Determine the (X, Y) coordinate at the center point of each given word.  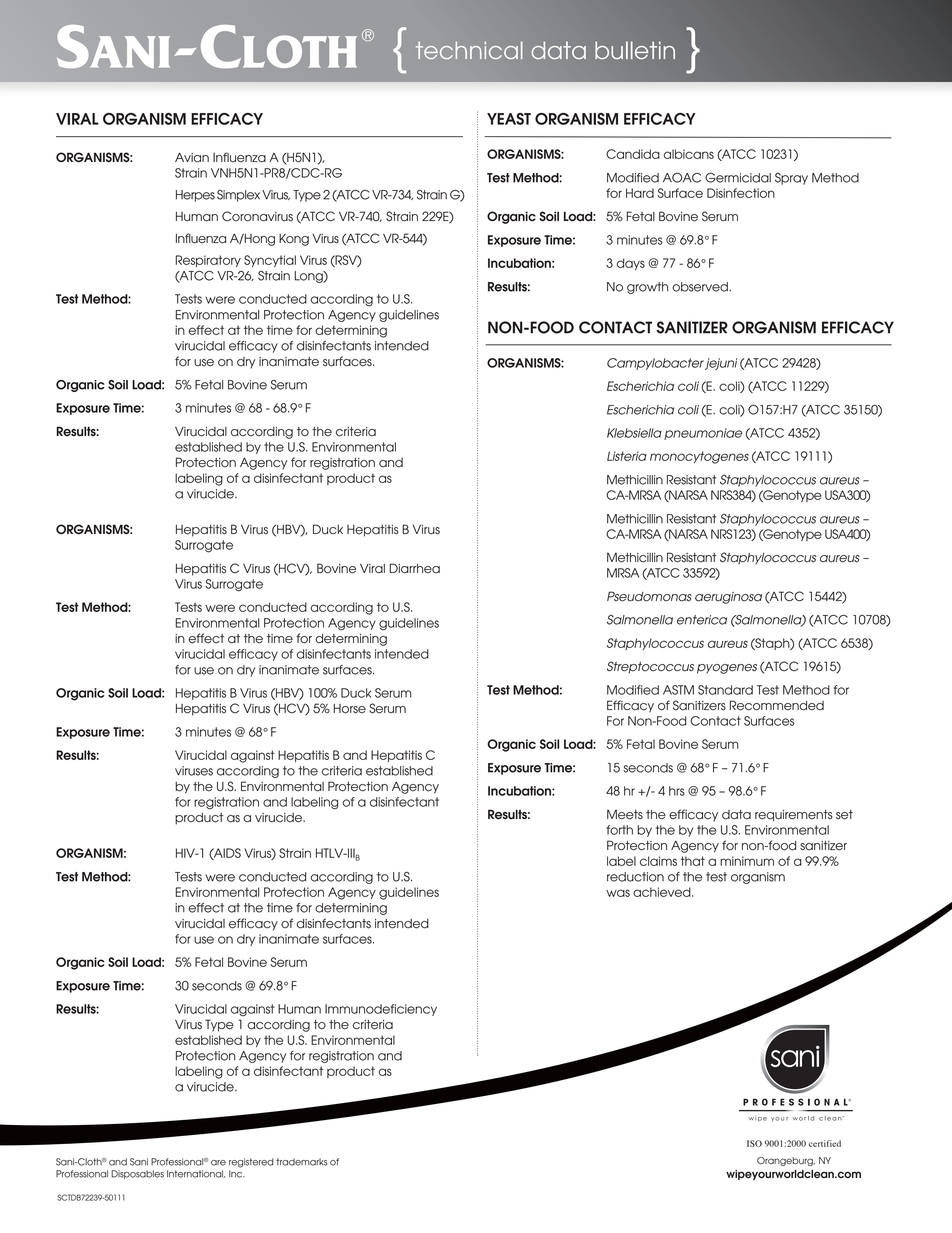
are (218, 1163)
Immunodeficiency (381, 1010)
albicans (688, 154)
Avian (192, 158)
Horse (349, 709)
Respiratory (208, 261)
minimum (747, 861)
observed (701, 287)
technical (469, 50)
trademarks (301, 1162)
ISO (754, 1143)
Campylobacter (655, 364)
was (618, 893)
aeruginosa (728, 598)
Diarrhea (414, 568)
